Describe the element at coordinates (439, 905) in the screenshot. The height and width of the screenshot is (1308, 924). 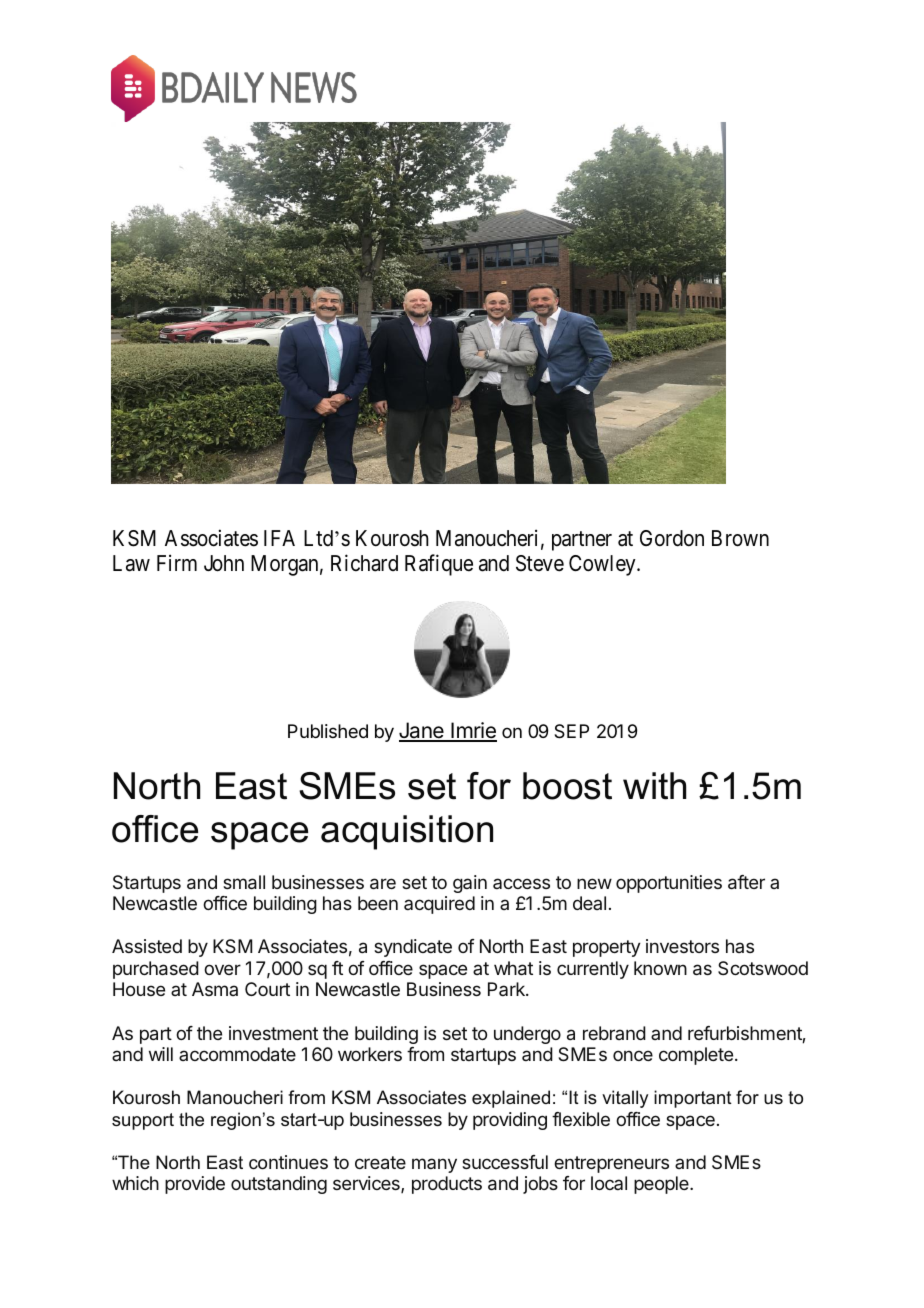
I see `acquired` at that location.
